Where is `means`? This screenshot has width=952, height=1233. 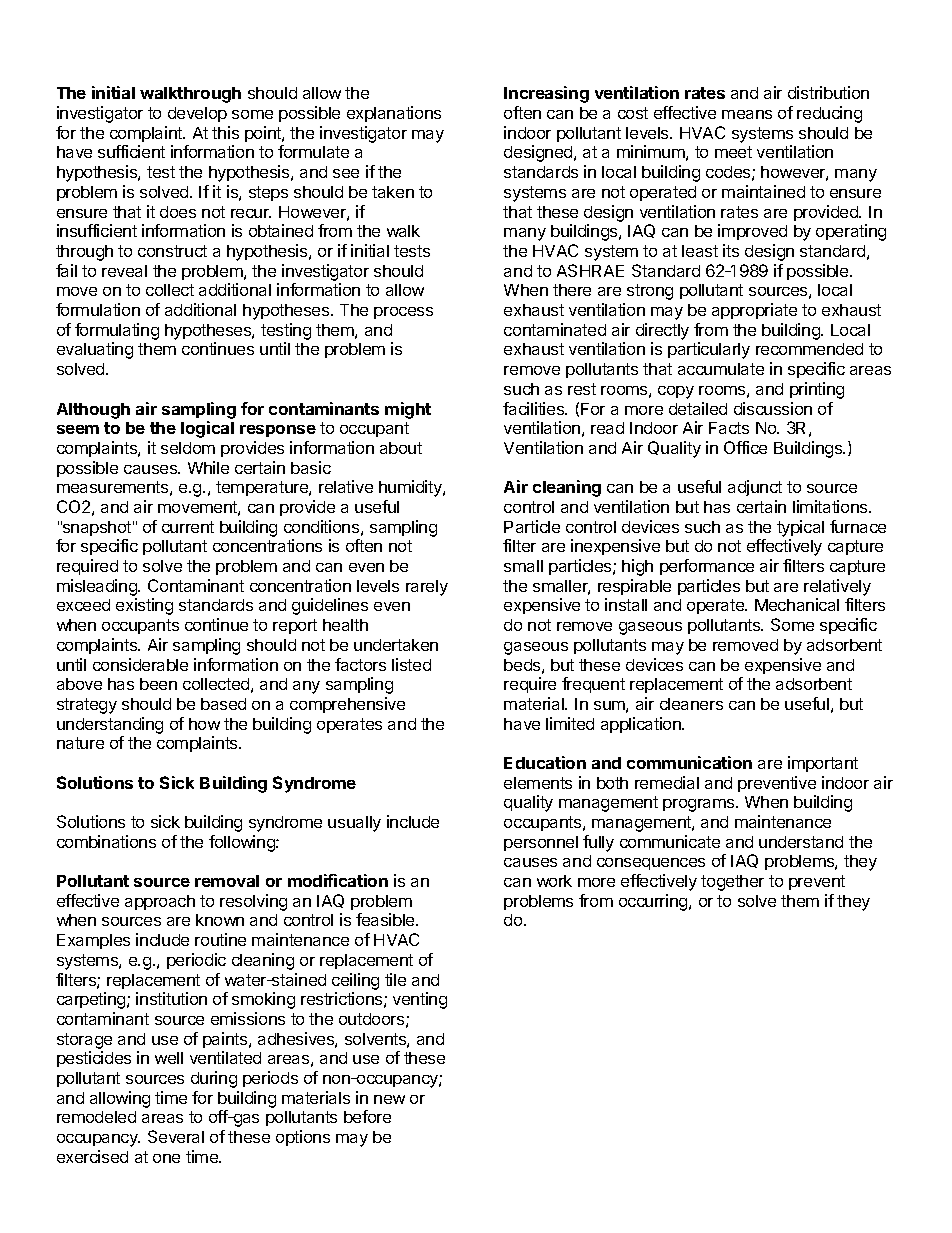
means is located at coordinates (747, 114).
